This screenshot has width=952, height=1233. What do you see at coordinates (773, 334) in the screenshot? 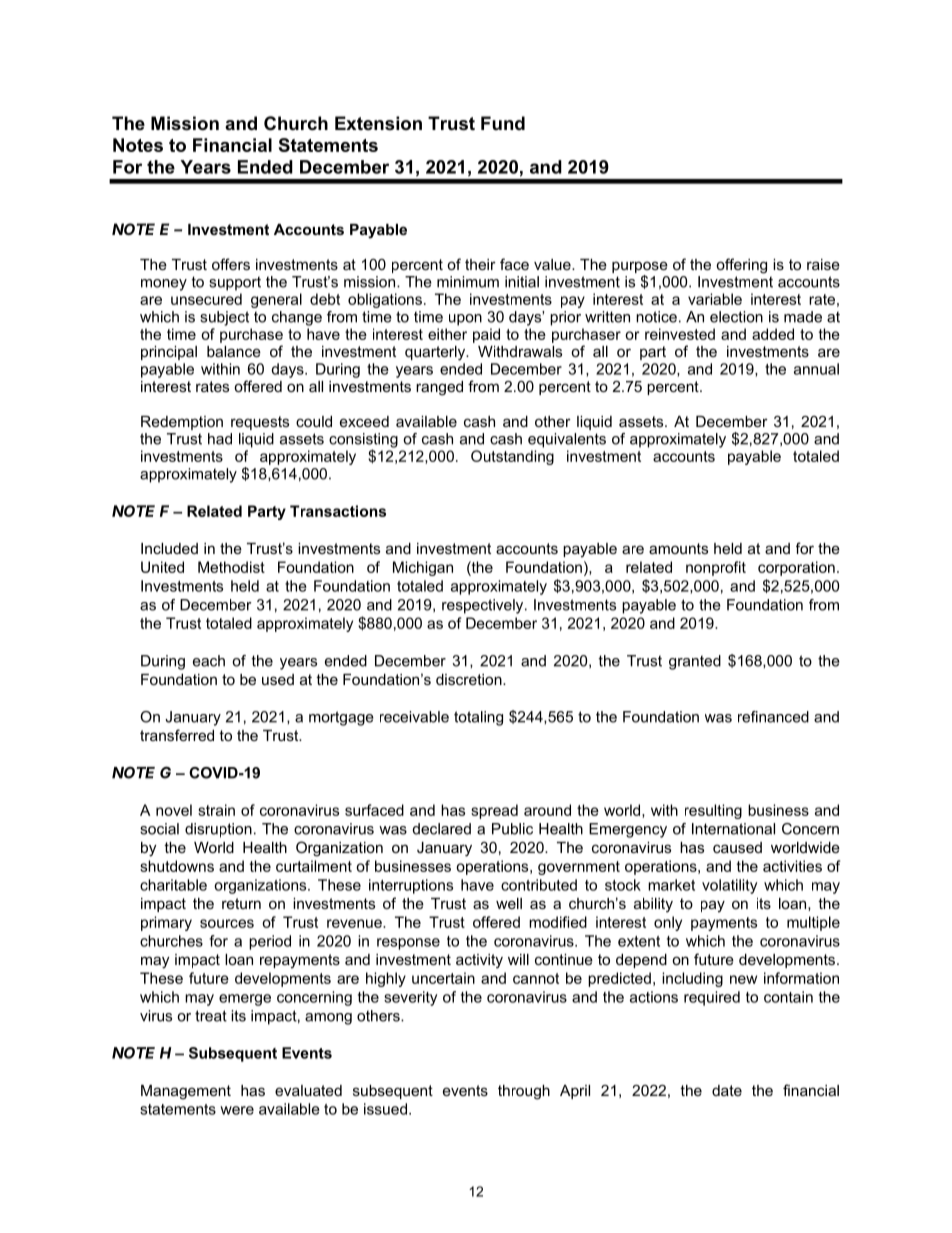
I see `added` at bounding box center [773, 334].
